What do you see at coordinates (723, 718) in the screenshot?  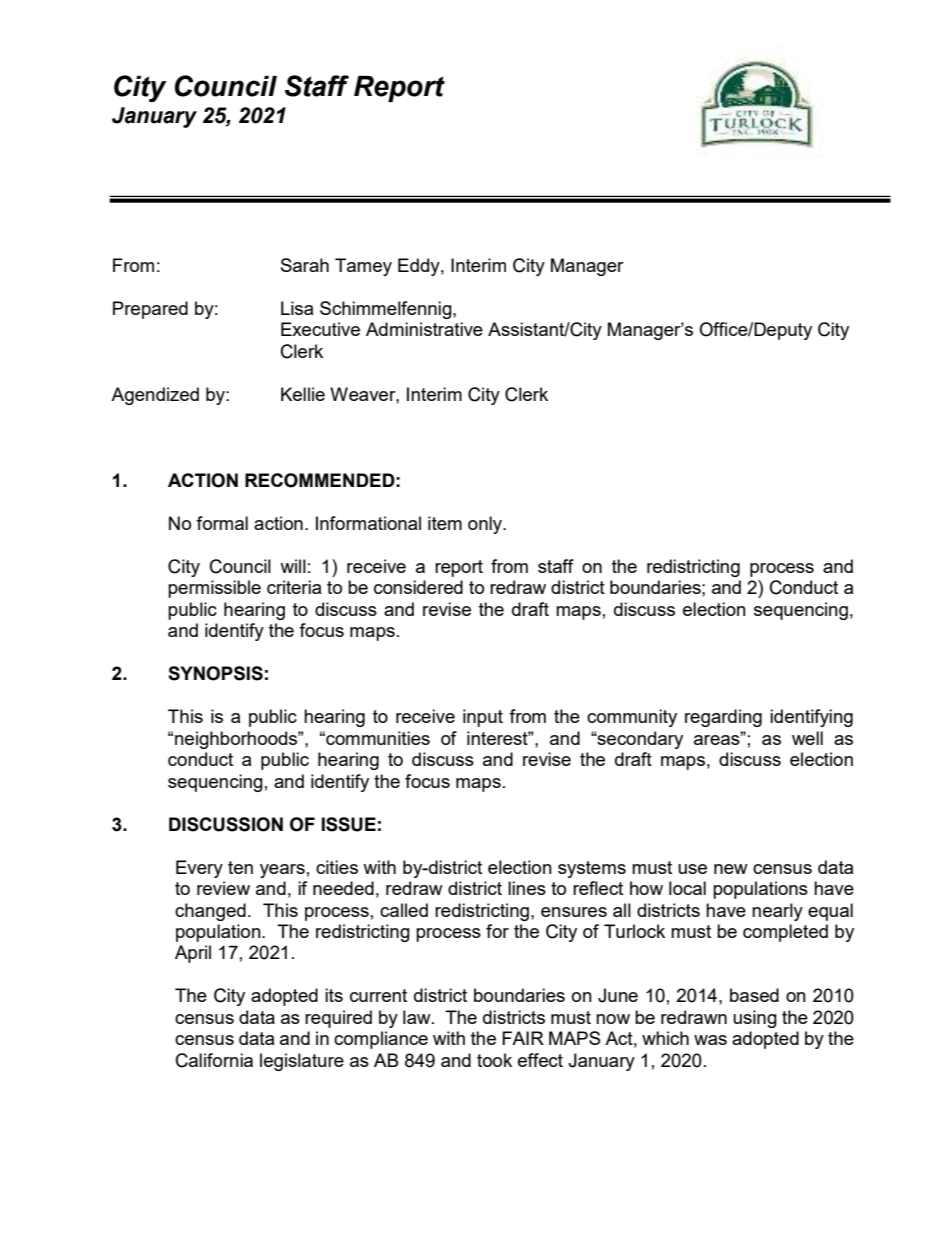 I see `regarding` at bounding box center [723, 718].
